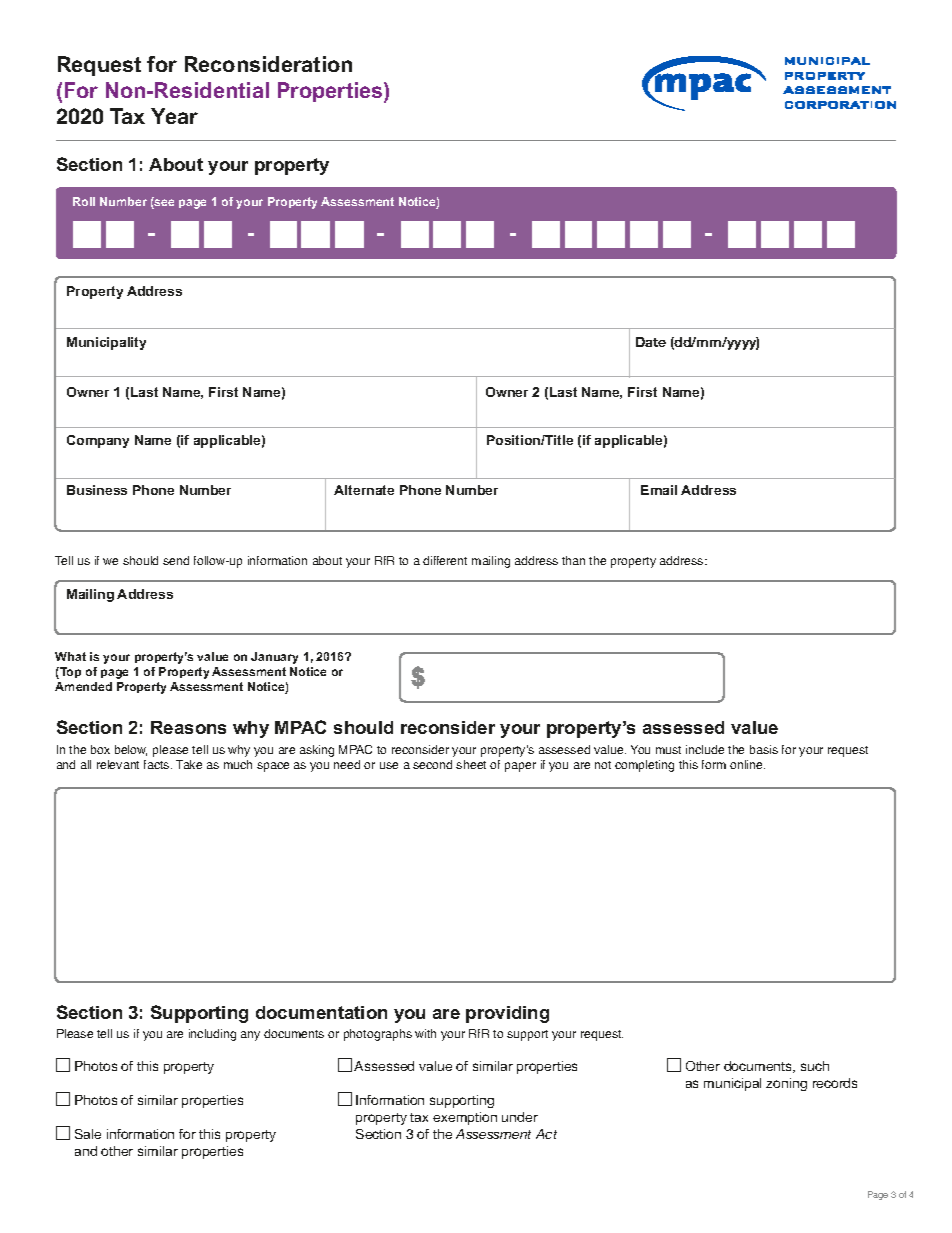  Describe the element at coordinates (127, 116) in the screenshot. I see `Tax` at that location.
